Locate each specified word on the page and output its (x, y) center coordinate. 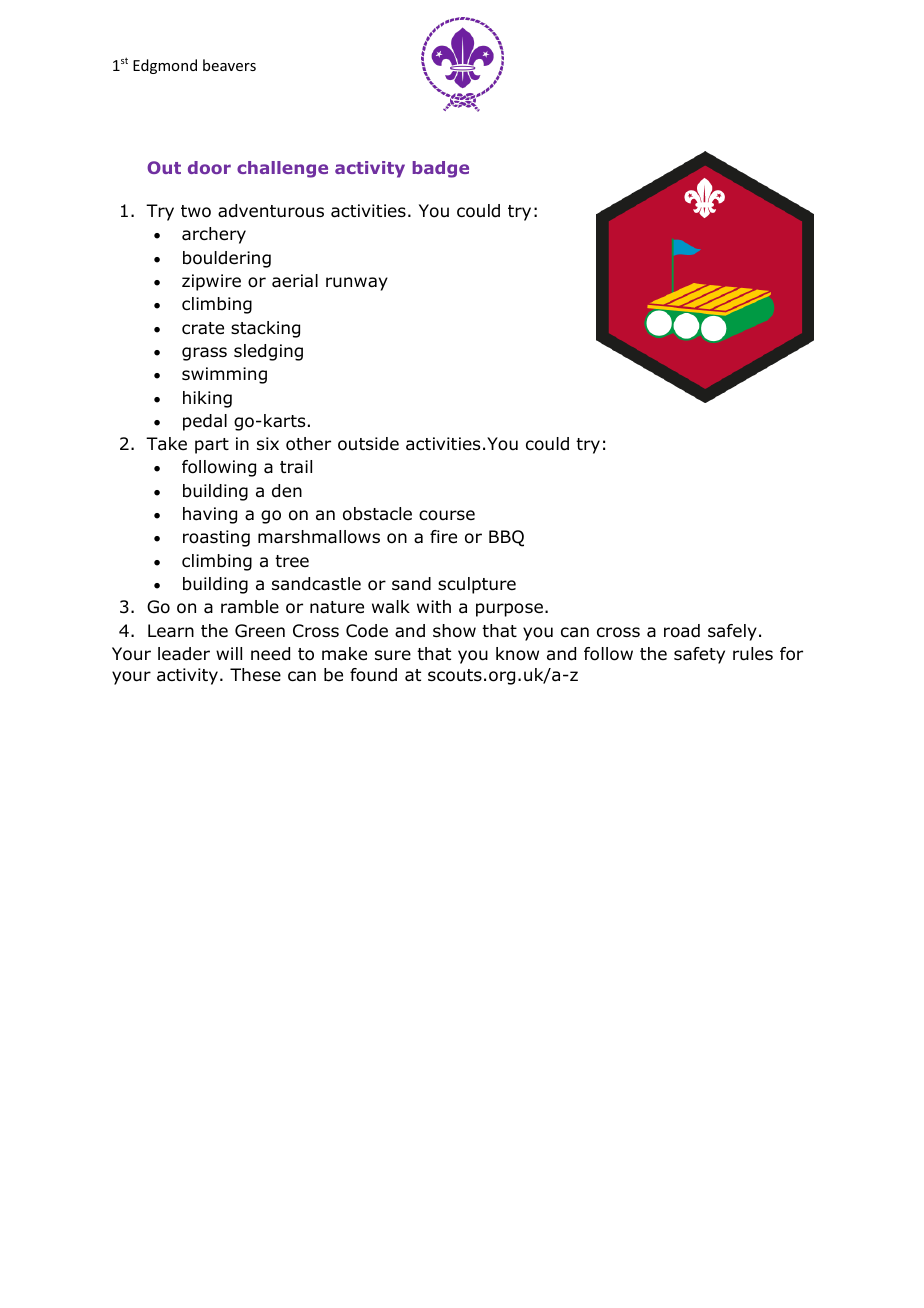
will (229, 653)
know (517, 654)
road (682, 631)
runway (357, 284)
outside (368, 444)
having (210, 515)
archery (214, 235)
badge (440, 169)
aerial (295, 281)
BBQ (506, 538)
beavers (229, 65)
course (447, 515)
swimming (224, 375)
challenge (282, 169)
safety (699, 655)
